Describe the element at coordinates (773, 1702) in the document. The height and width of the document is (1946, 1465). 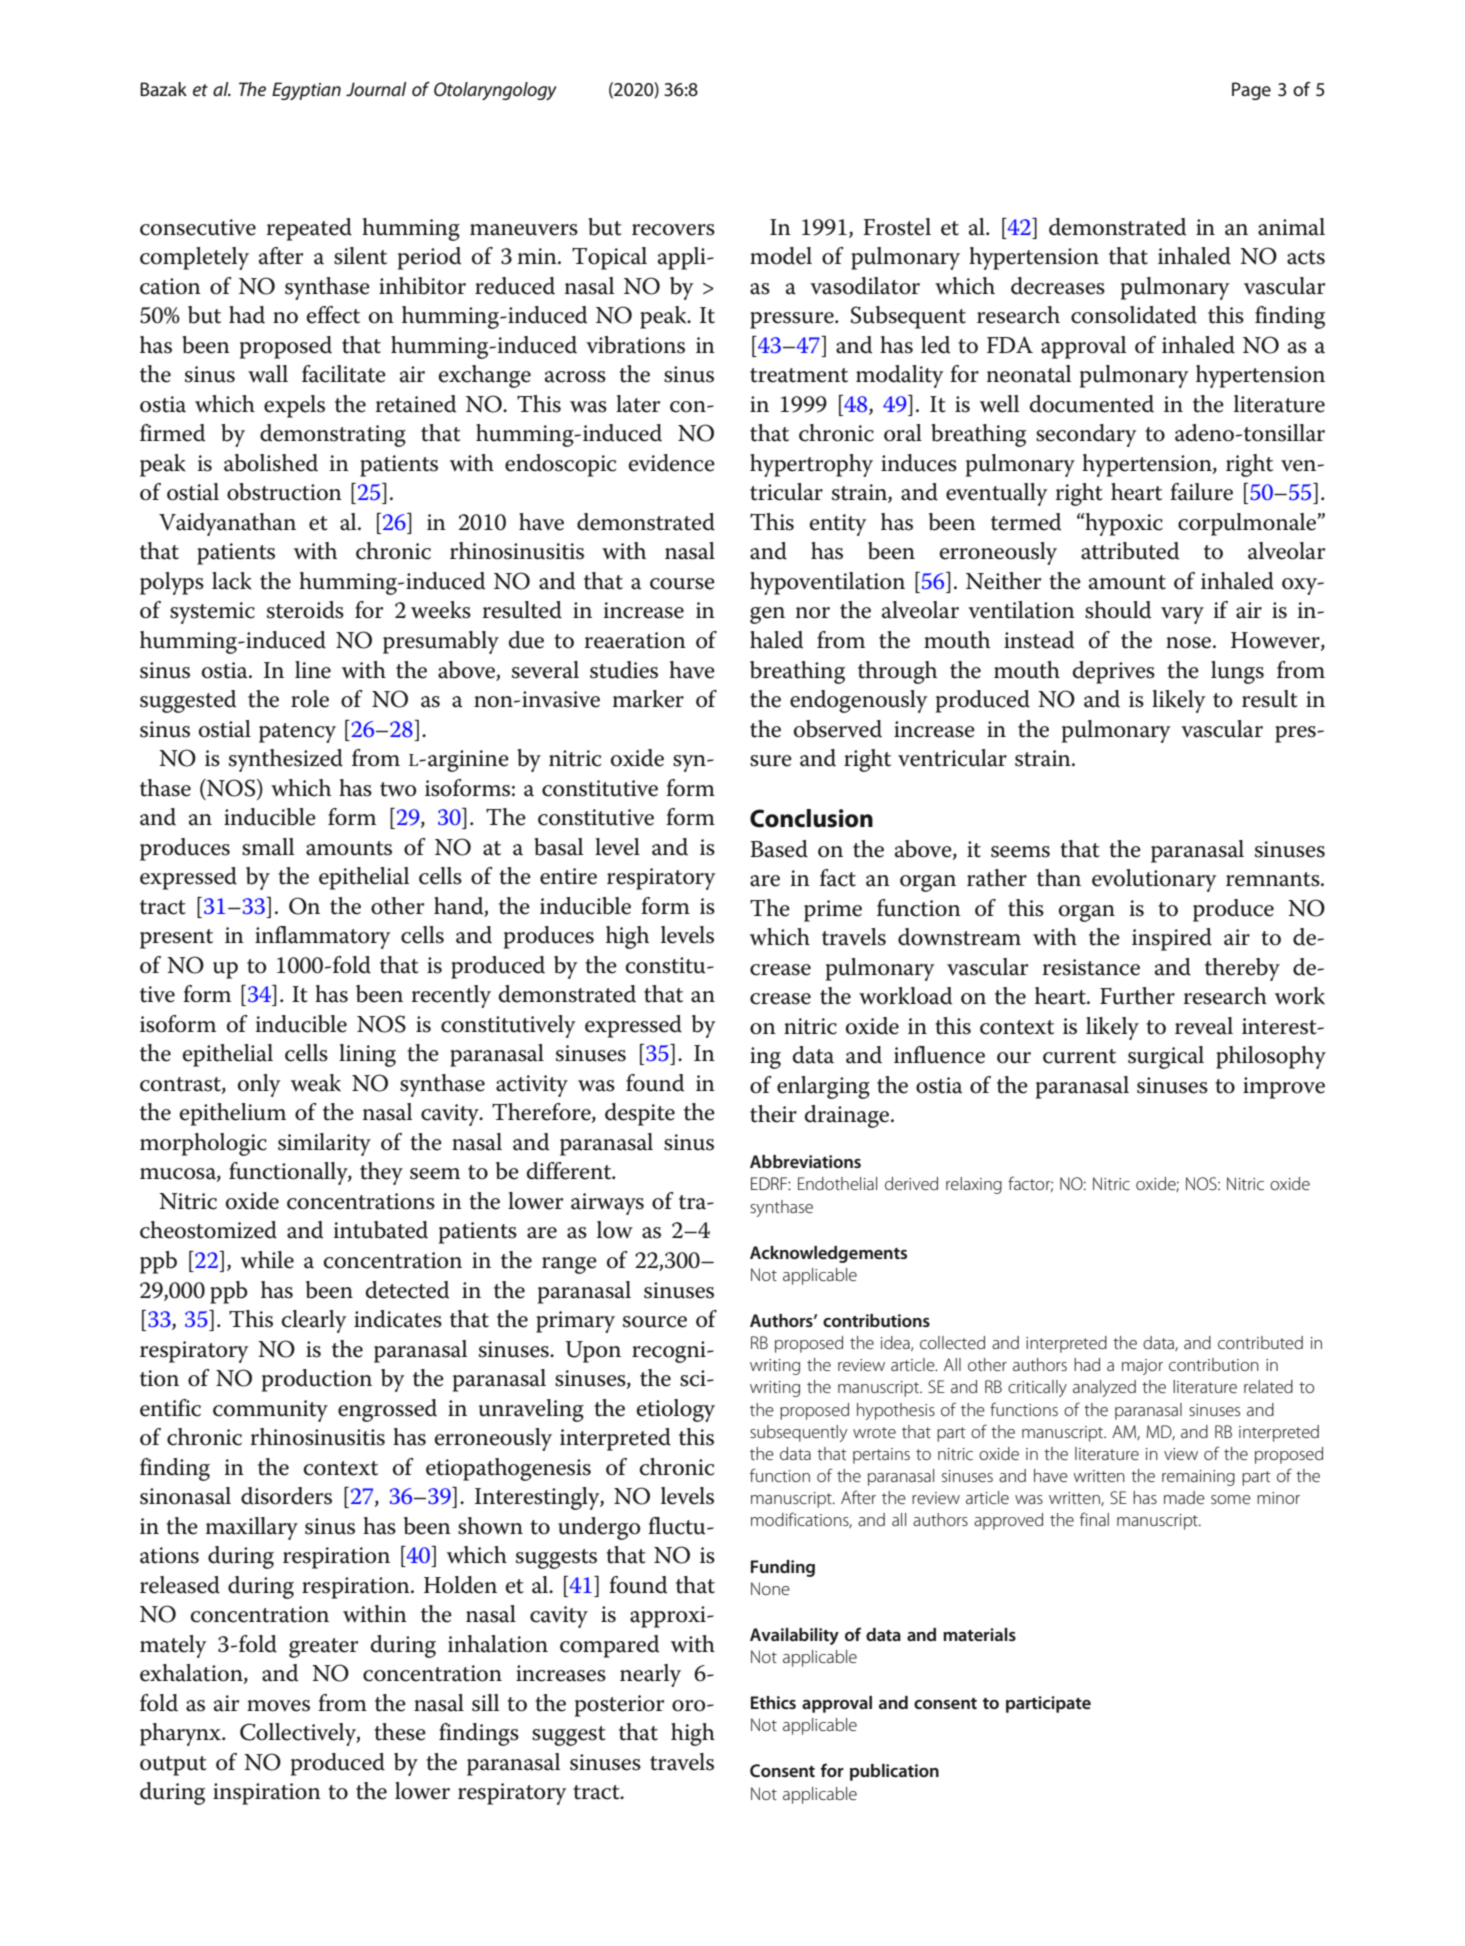
I see `Ethics` at that location.
